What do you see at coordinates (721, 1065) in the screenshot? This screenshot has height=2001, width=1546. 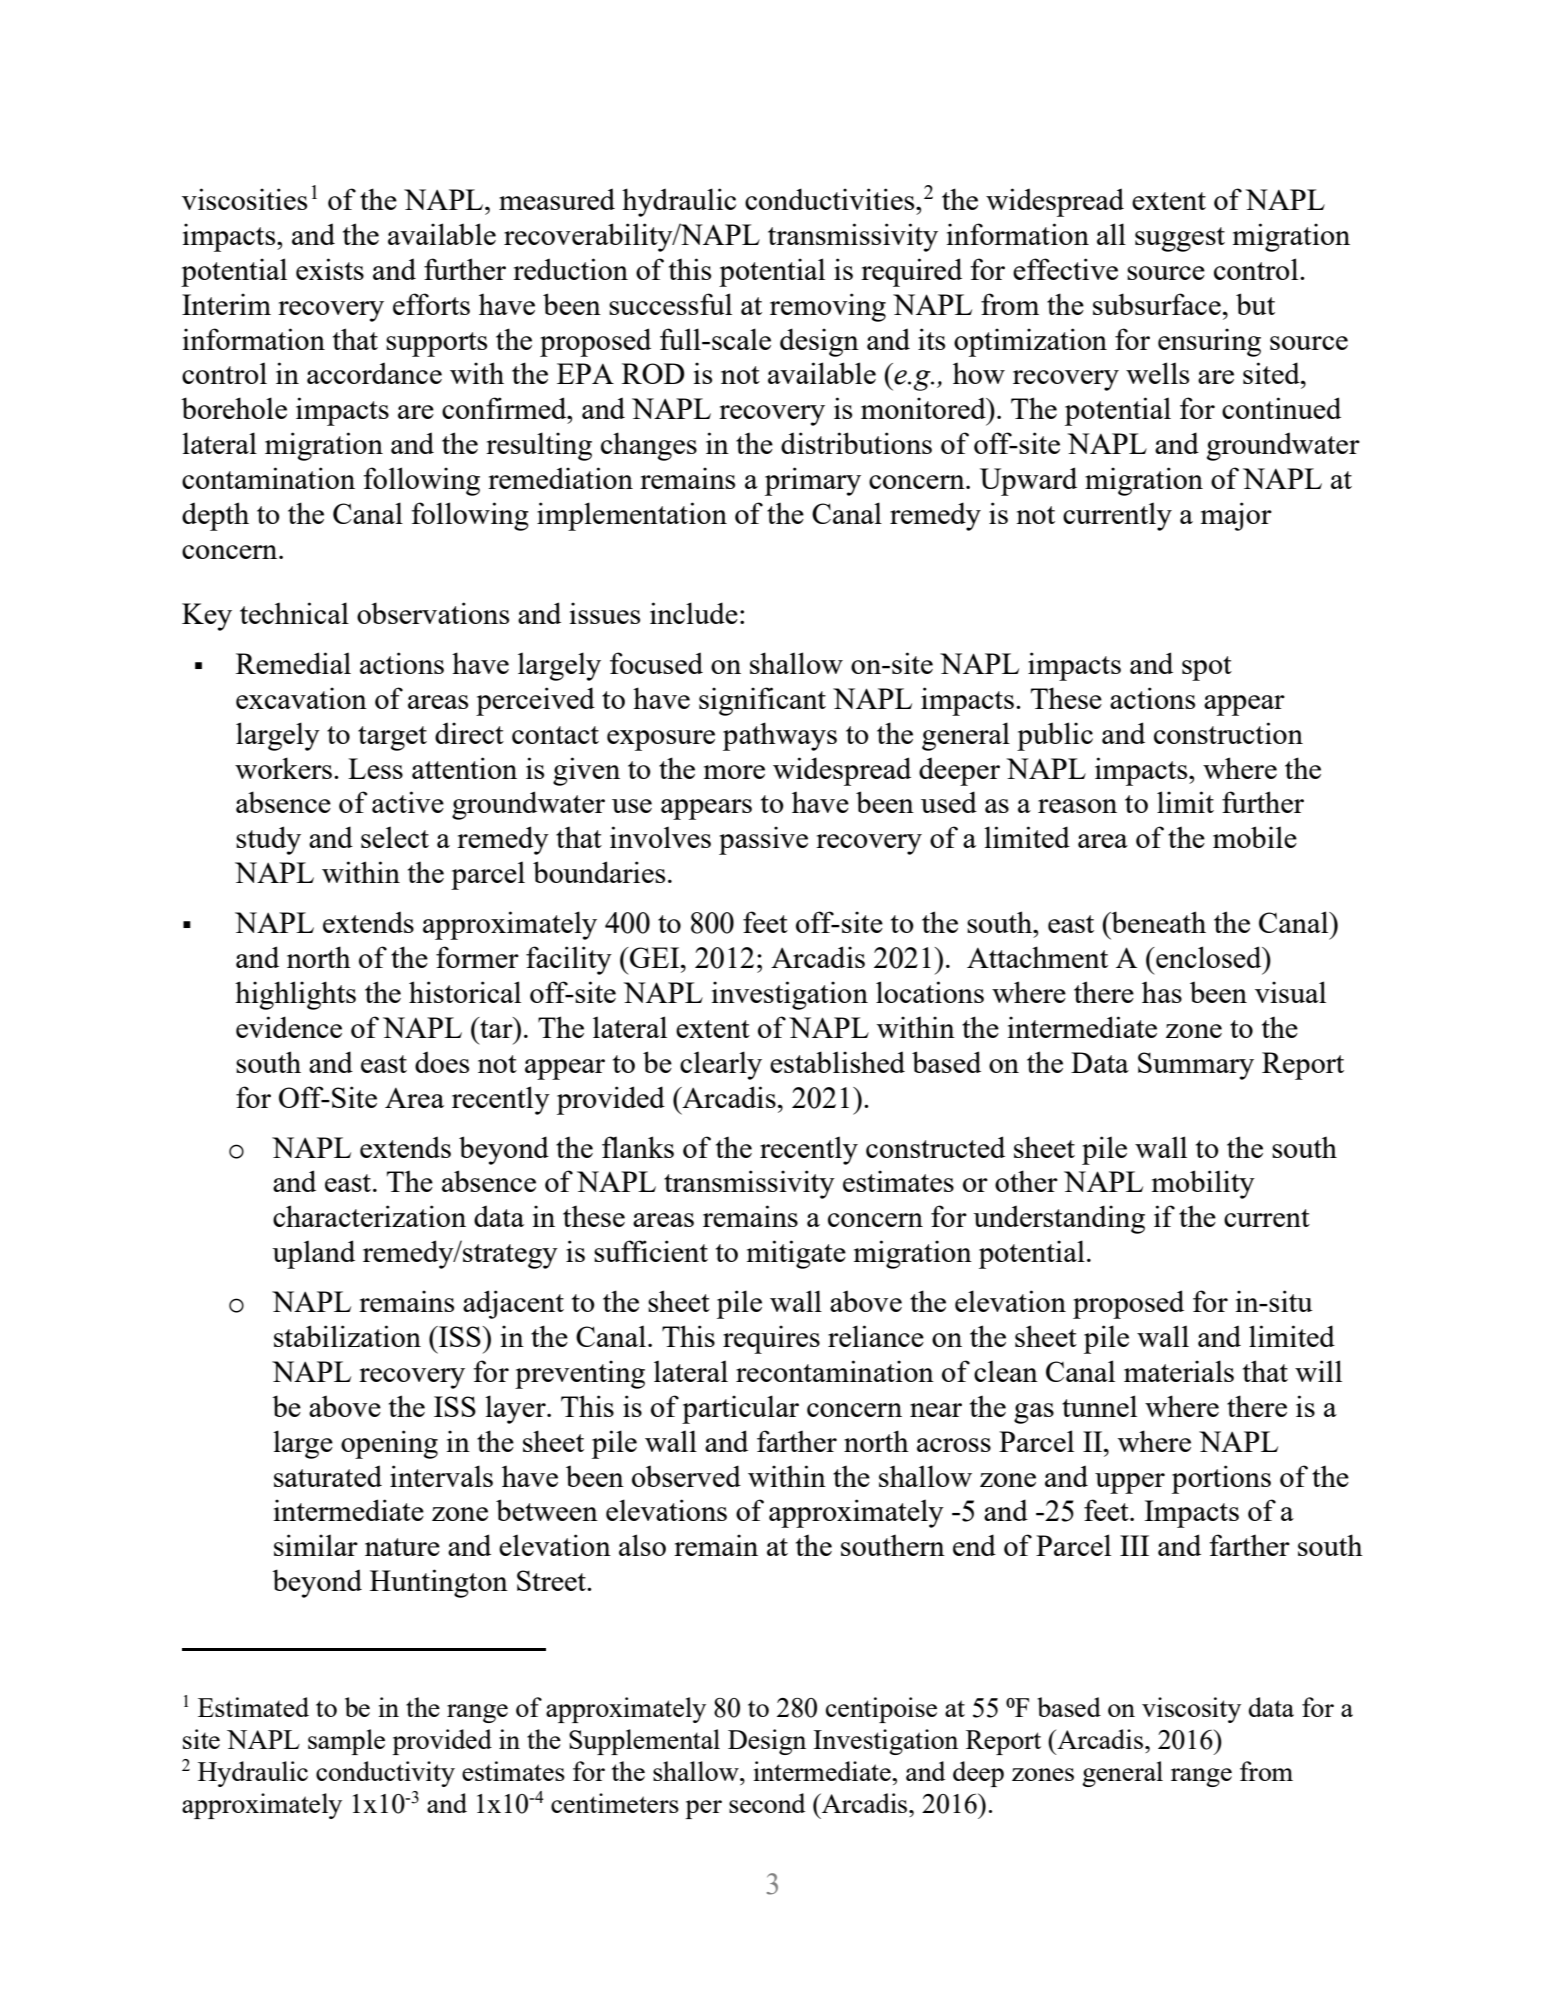 I see `clearly` at bounding box center [721, 1065].
